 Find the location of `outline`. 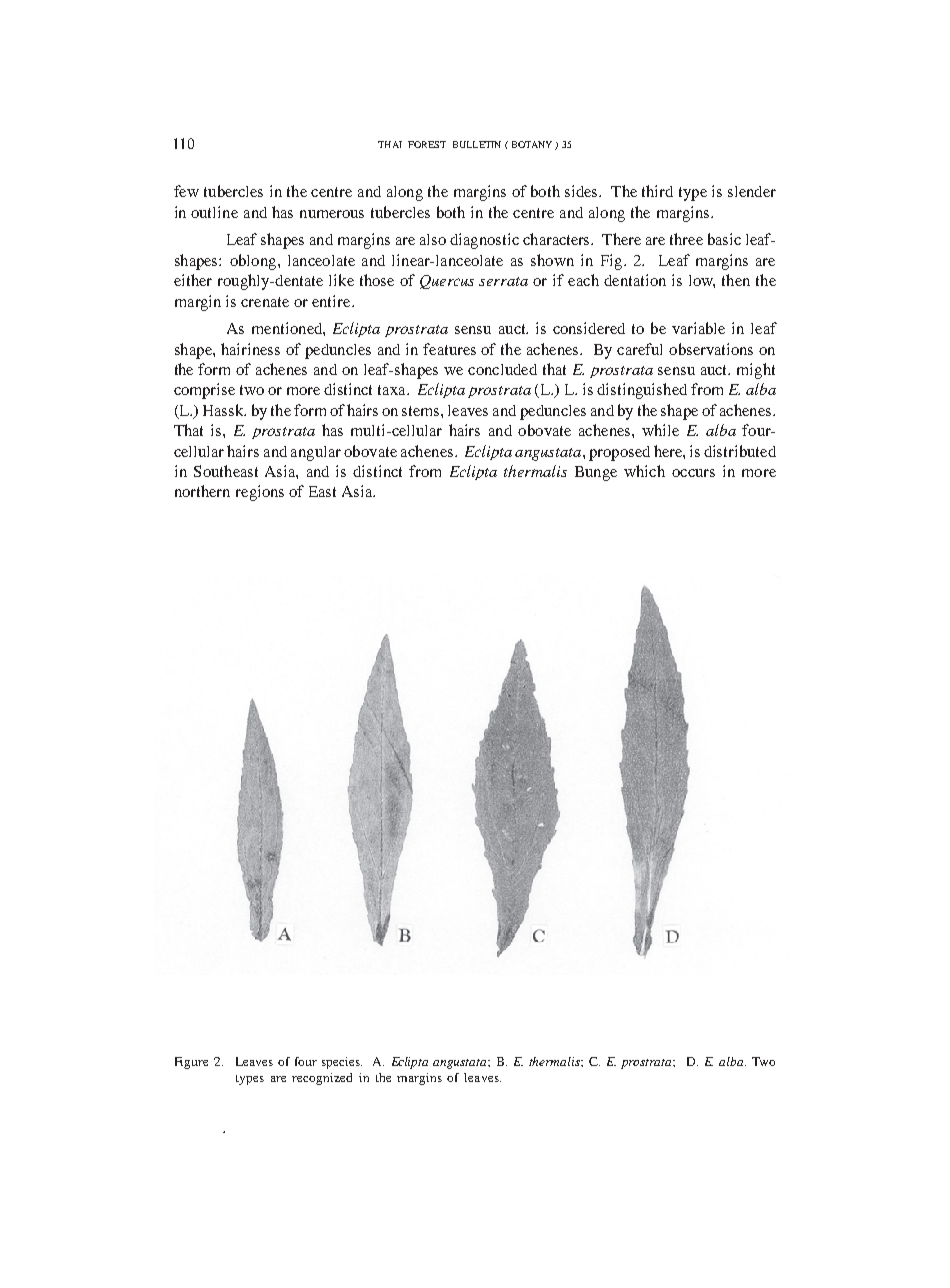

outline is located at coordinates (214, 212).
